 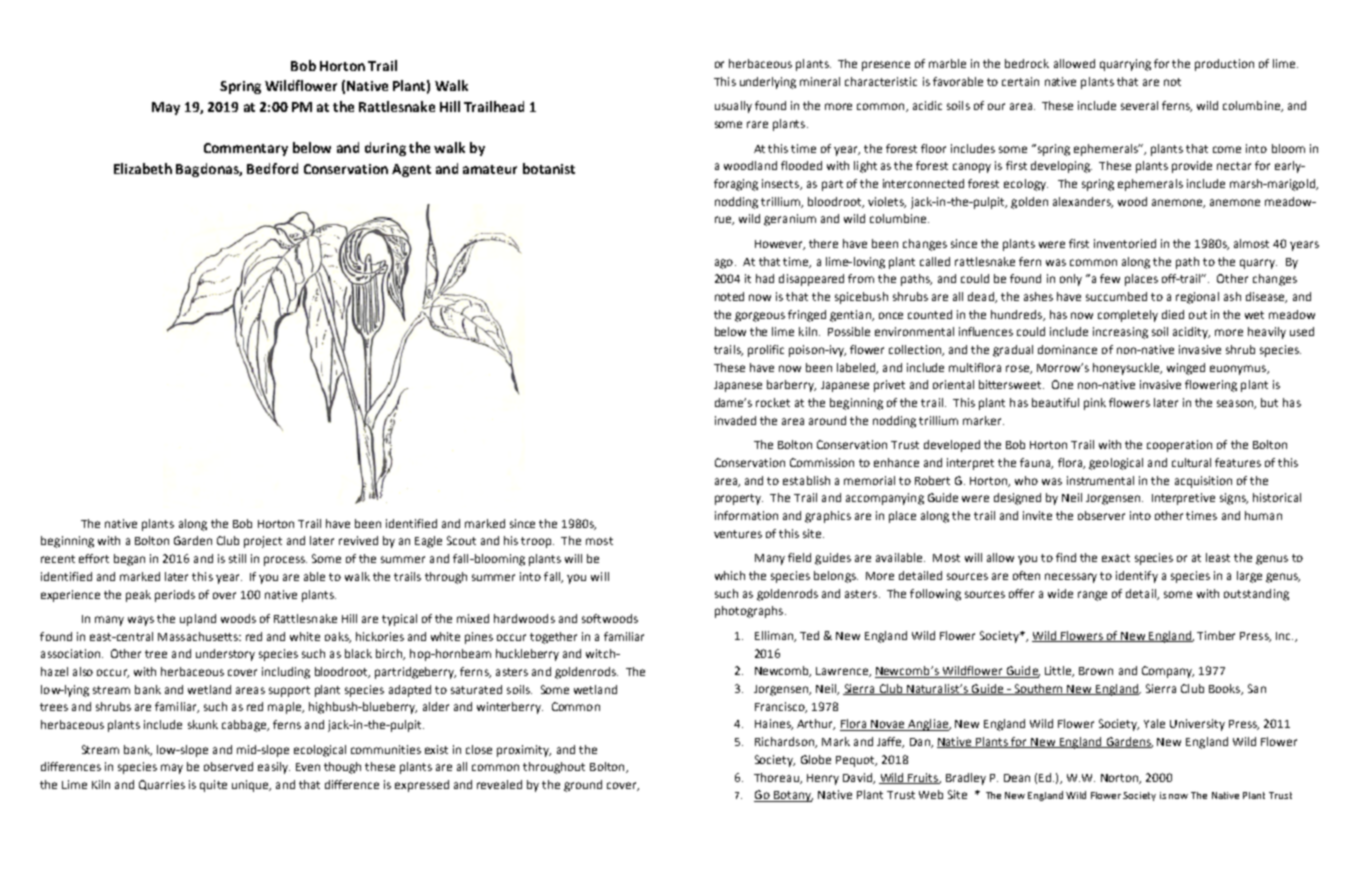 I want to click on cooperation, so click(x=1179, y=446).
